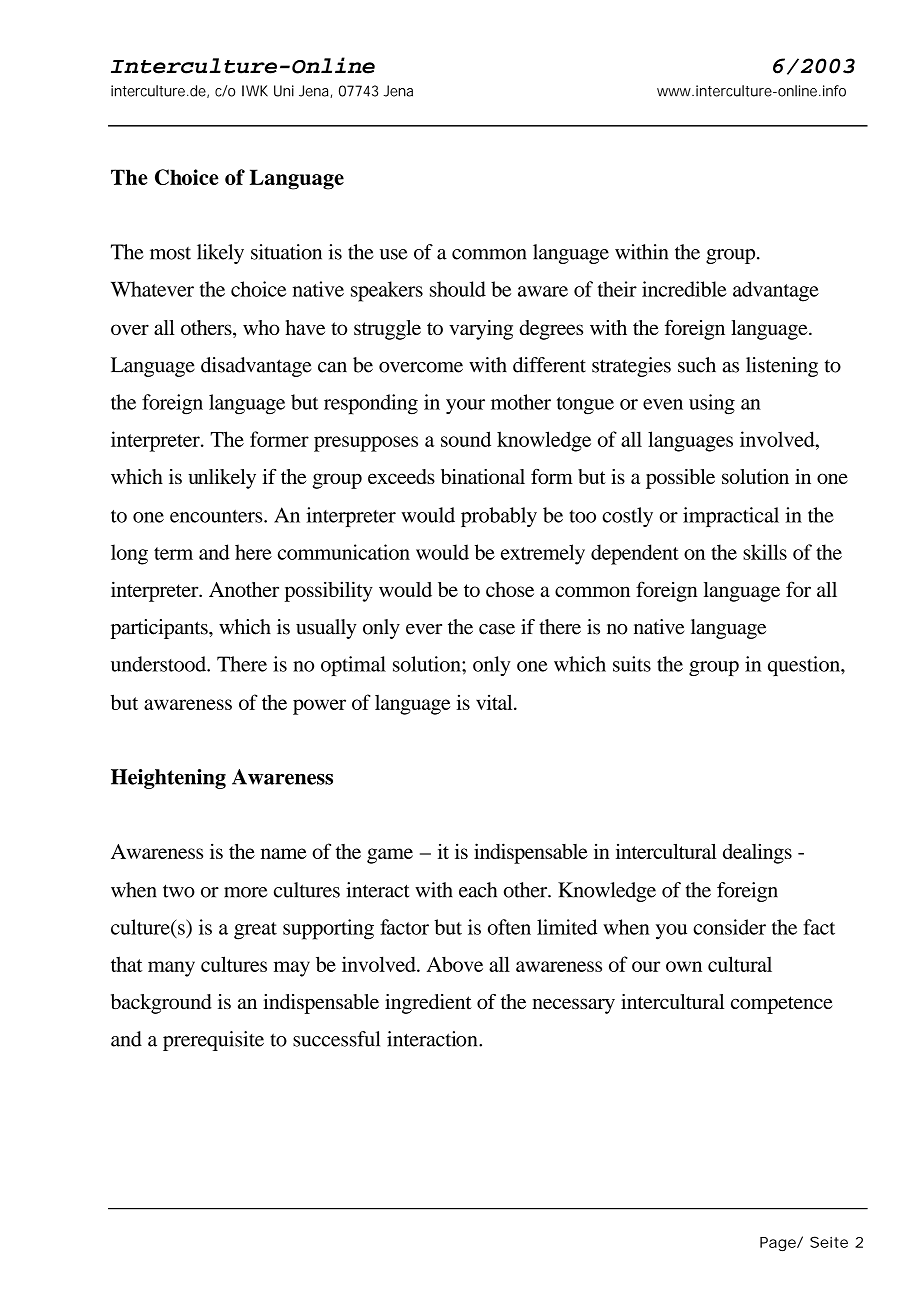  I want to click on should, so click(458, 289).
